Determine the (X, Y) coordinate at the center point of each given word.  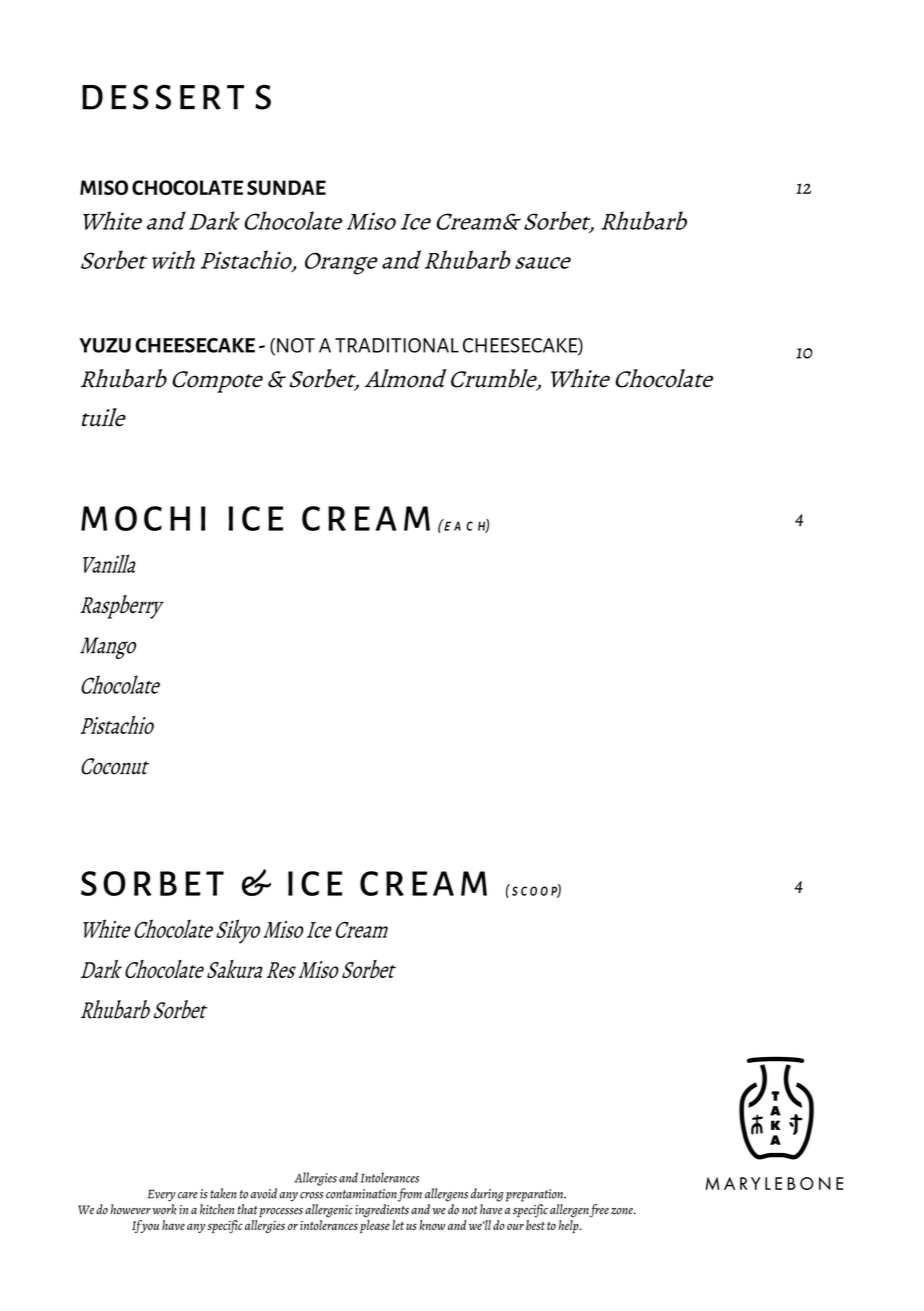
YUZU (105, 345)
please (375, 1226)
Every (161, 1195)
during (487, 1195)
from (410, 1195)
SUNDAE (286, 187)
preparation (535, 1195)
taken (223, 1193)
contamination (361, 1194)
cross (312, 1195)
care (188, 1195)
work (164, 1209)
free (599, 1211)
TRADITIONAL (397, 345)
